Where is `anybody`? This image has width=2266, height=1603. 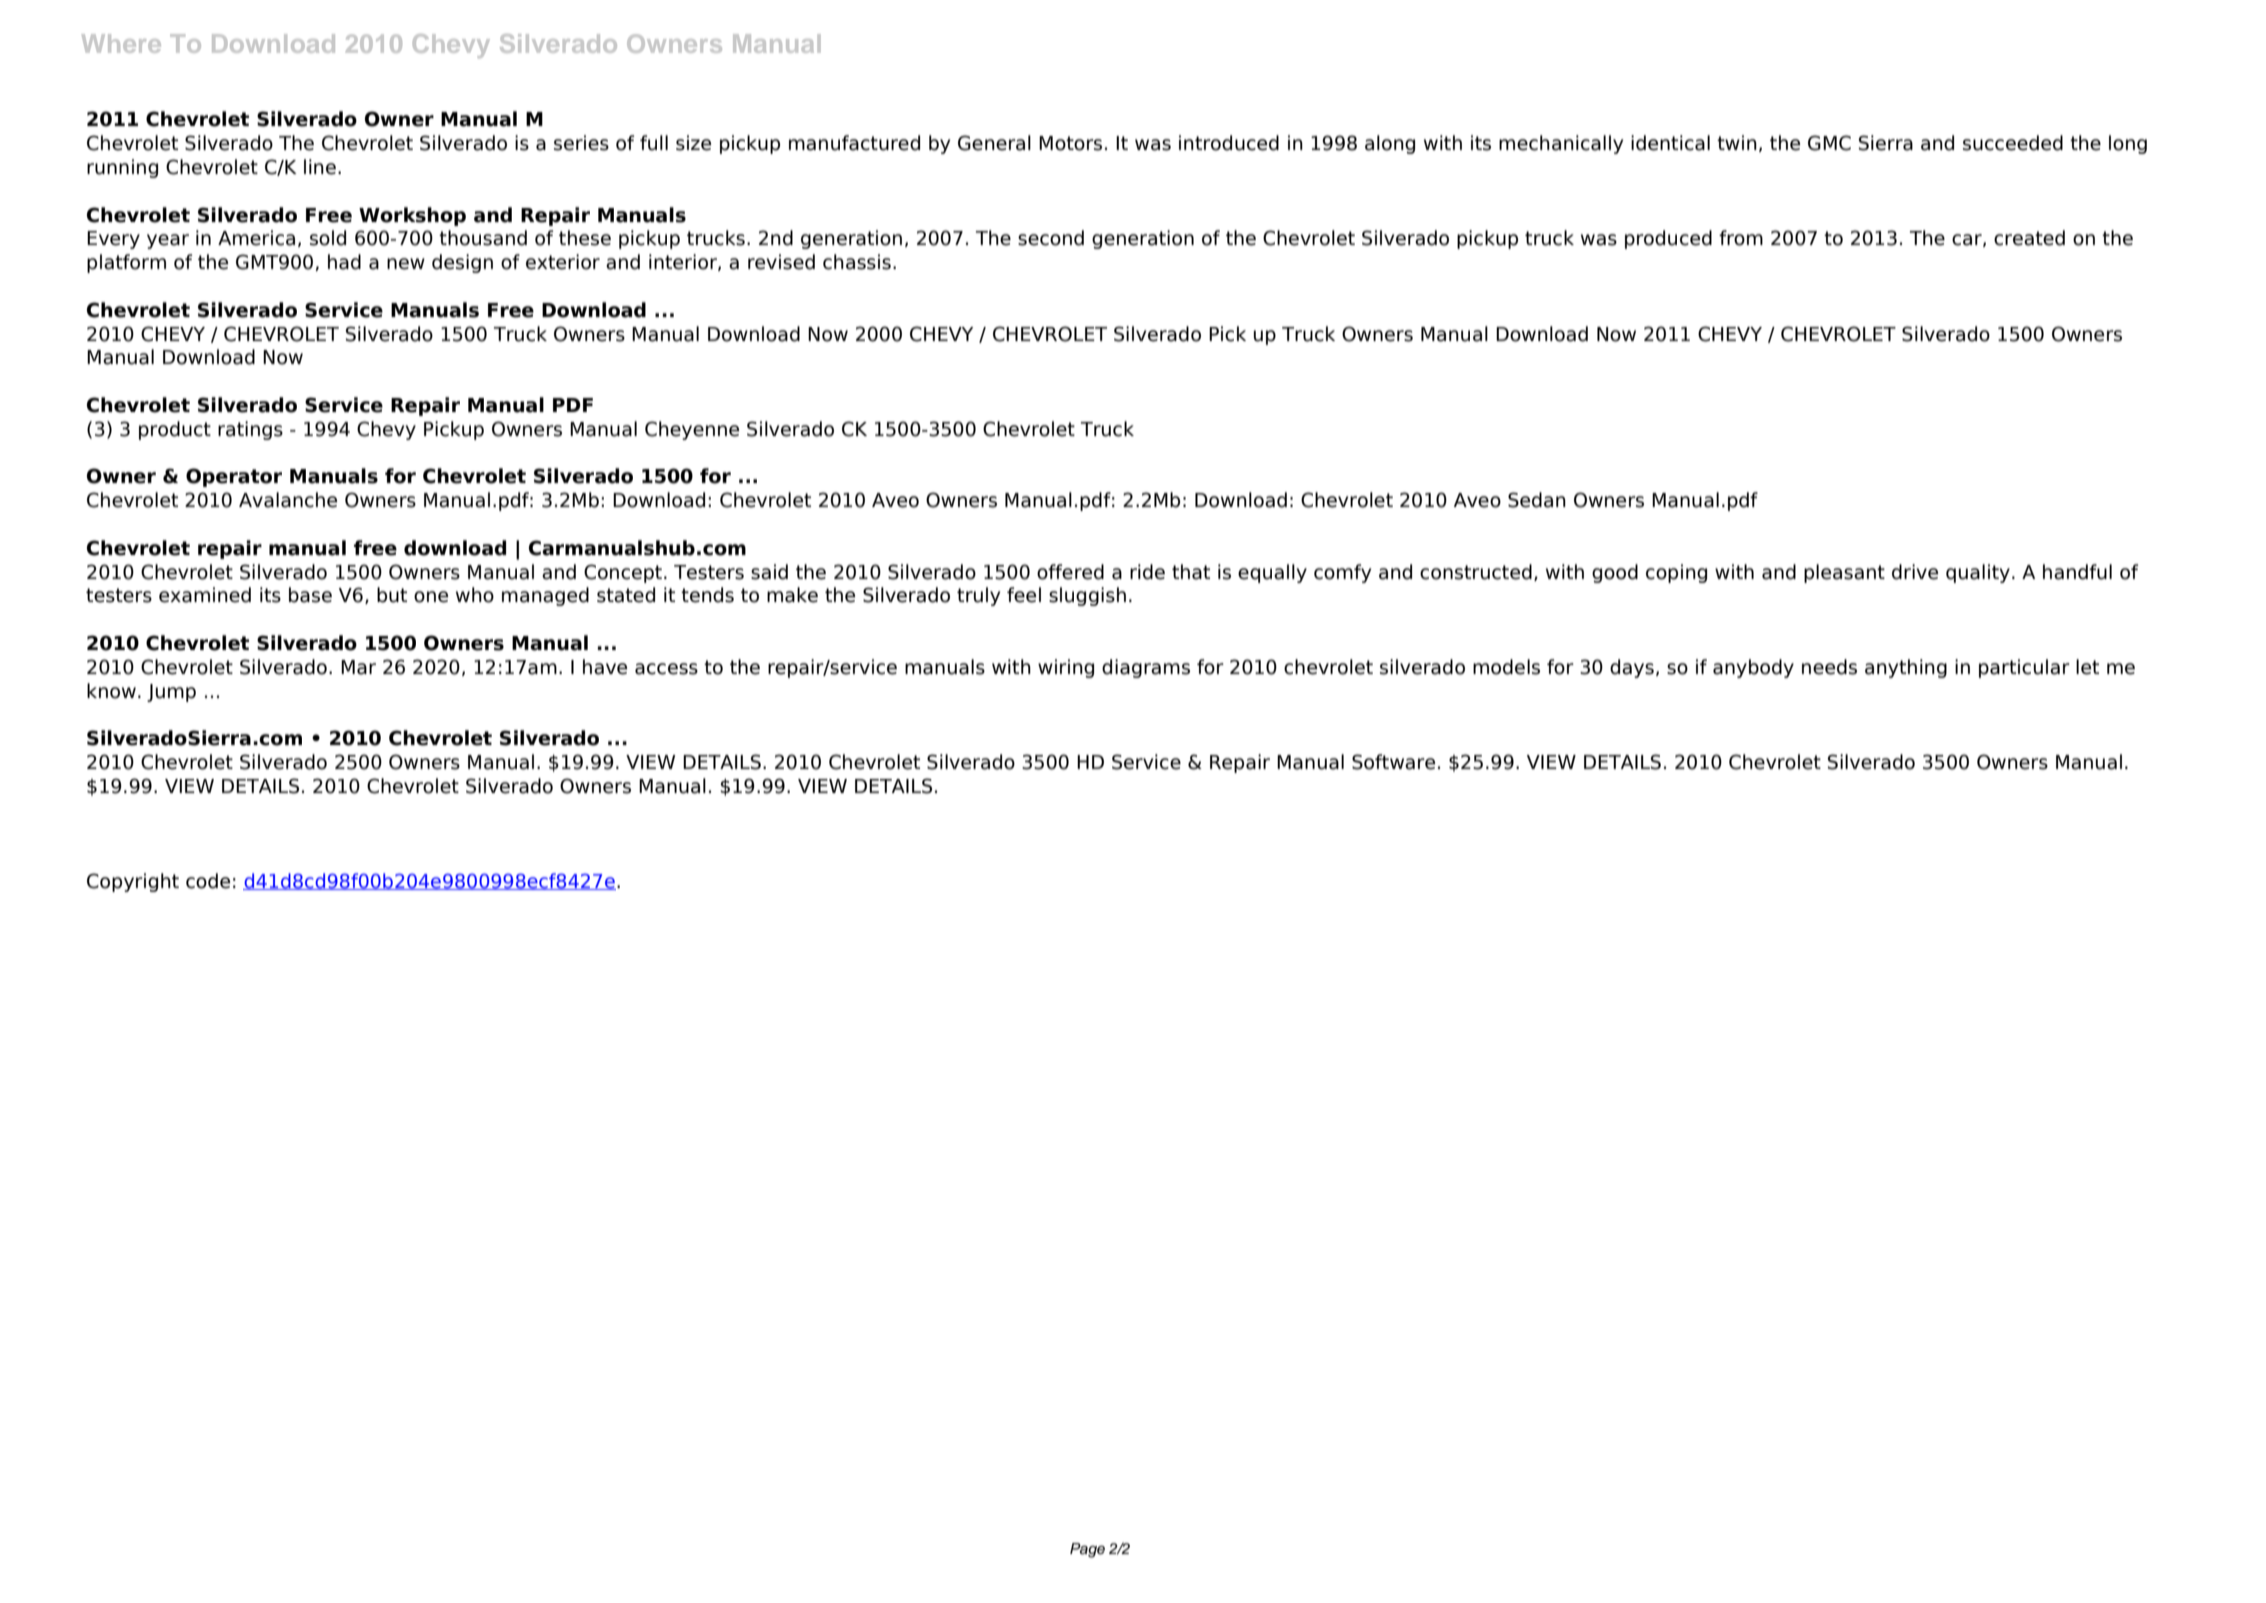
anybody is located at coordinates (1753, 668).
